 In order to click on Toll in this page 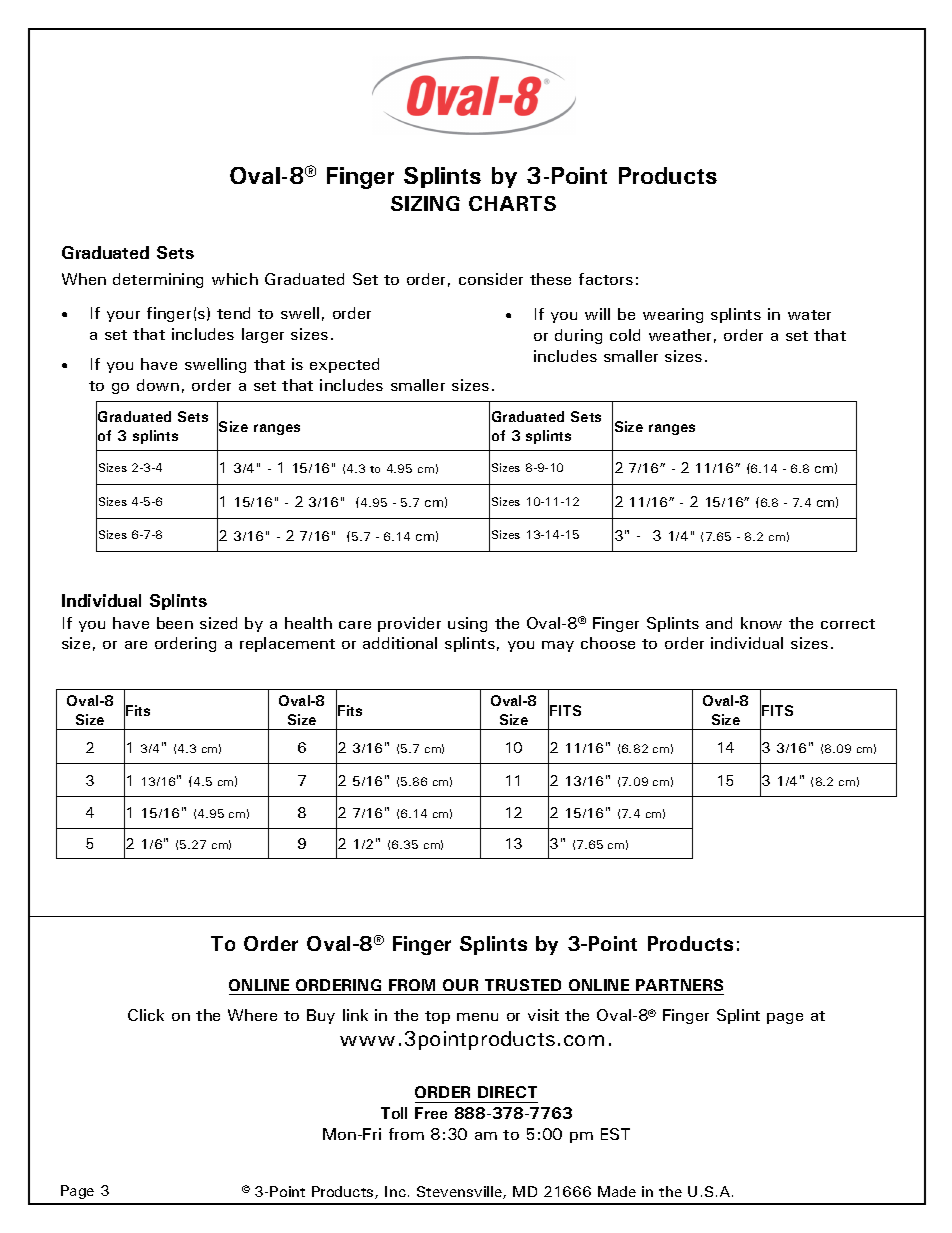, I will do `click(394, 1113)`.
